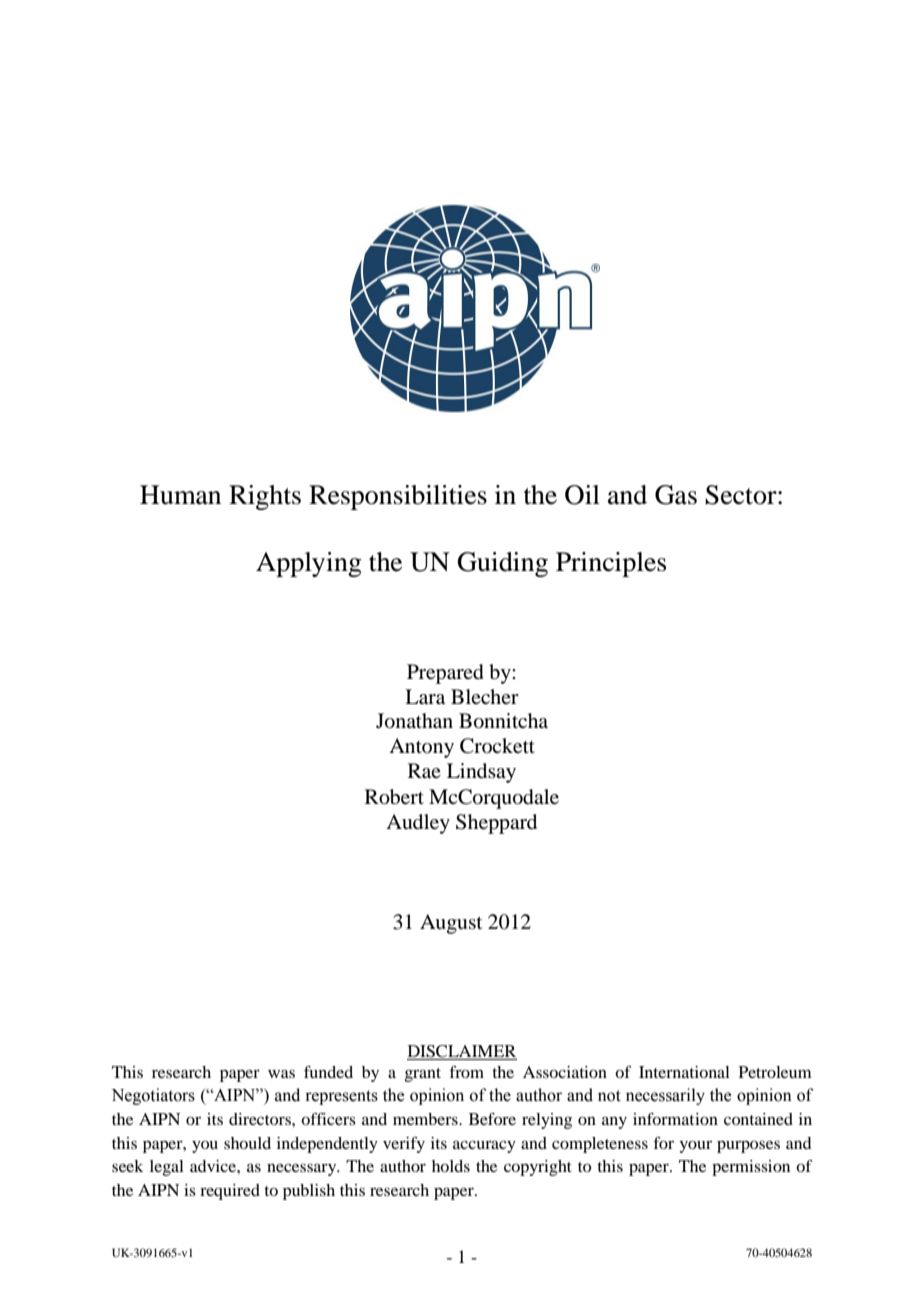 The image size is (924, 1308). What do you see at coordinates (445, 674) in the screenshot?
I see `Prepared` at bounding box center [445, 674].
